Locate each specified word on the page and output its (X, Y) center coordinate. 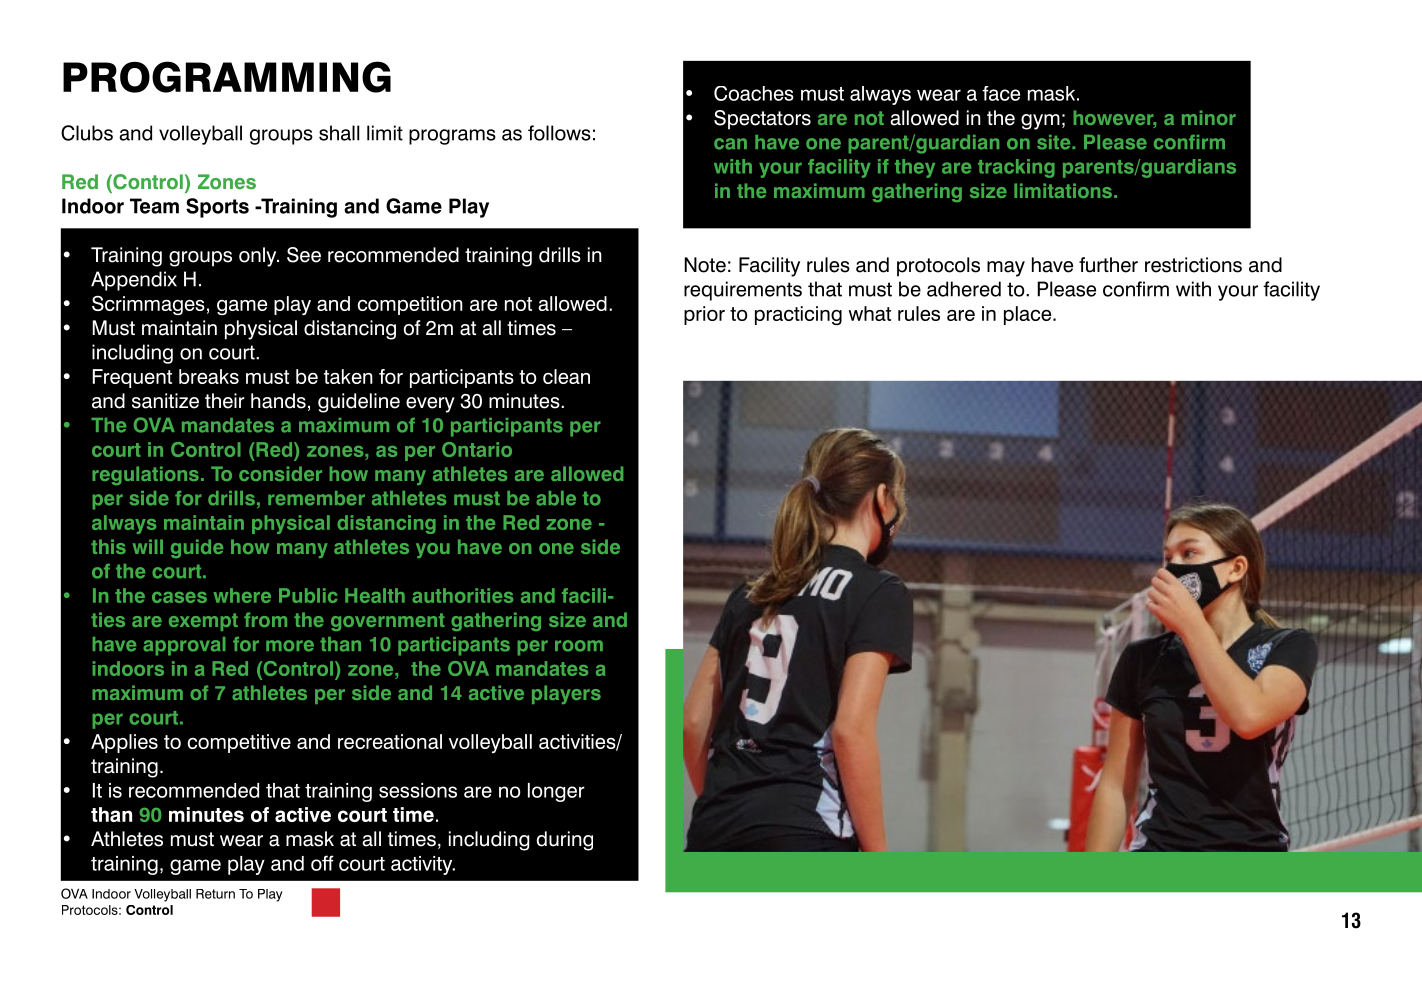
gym (1040, 122)
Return (215, 894)
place (1029, 315)
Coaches (754, 93)
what (869, 313)
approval (184, 646)
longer (556, 792)
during (565, 841)
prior (704, 315)
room (579, 646)
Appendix (134, 281)
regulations (145, 475)
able (556, 498)
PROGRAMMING (227, 77)
